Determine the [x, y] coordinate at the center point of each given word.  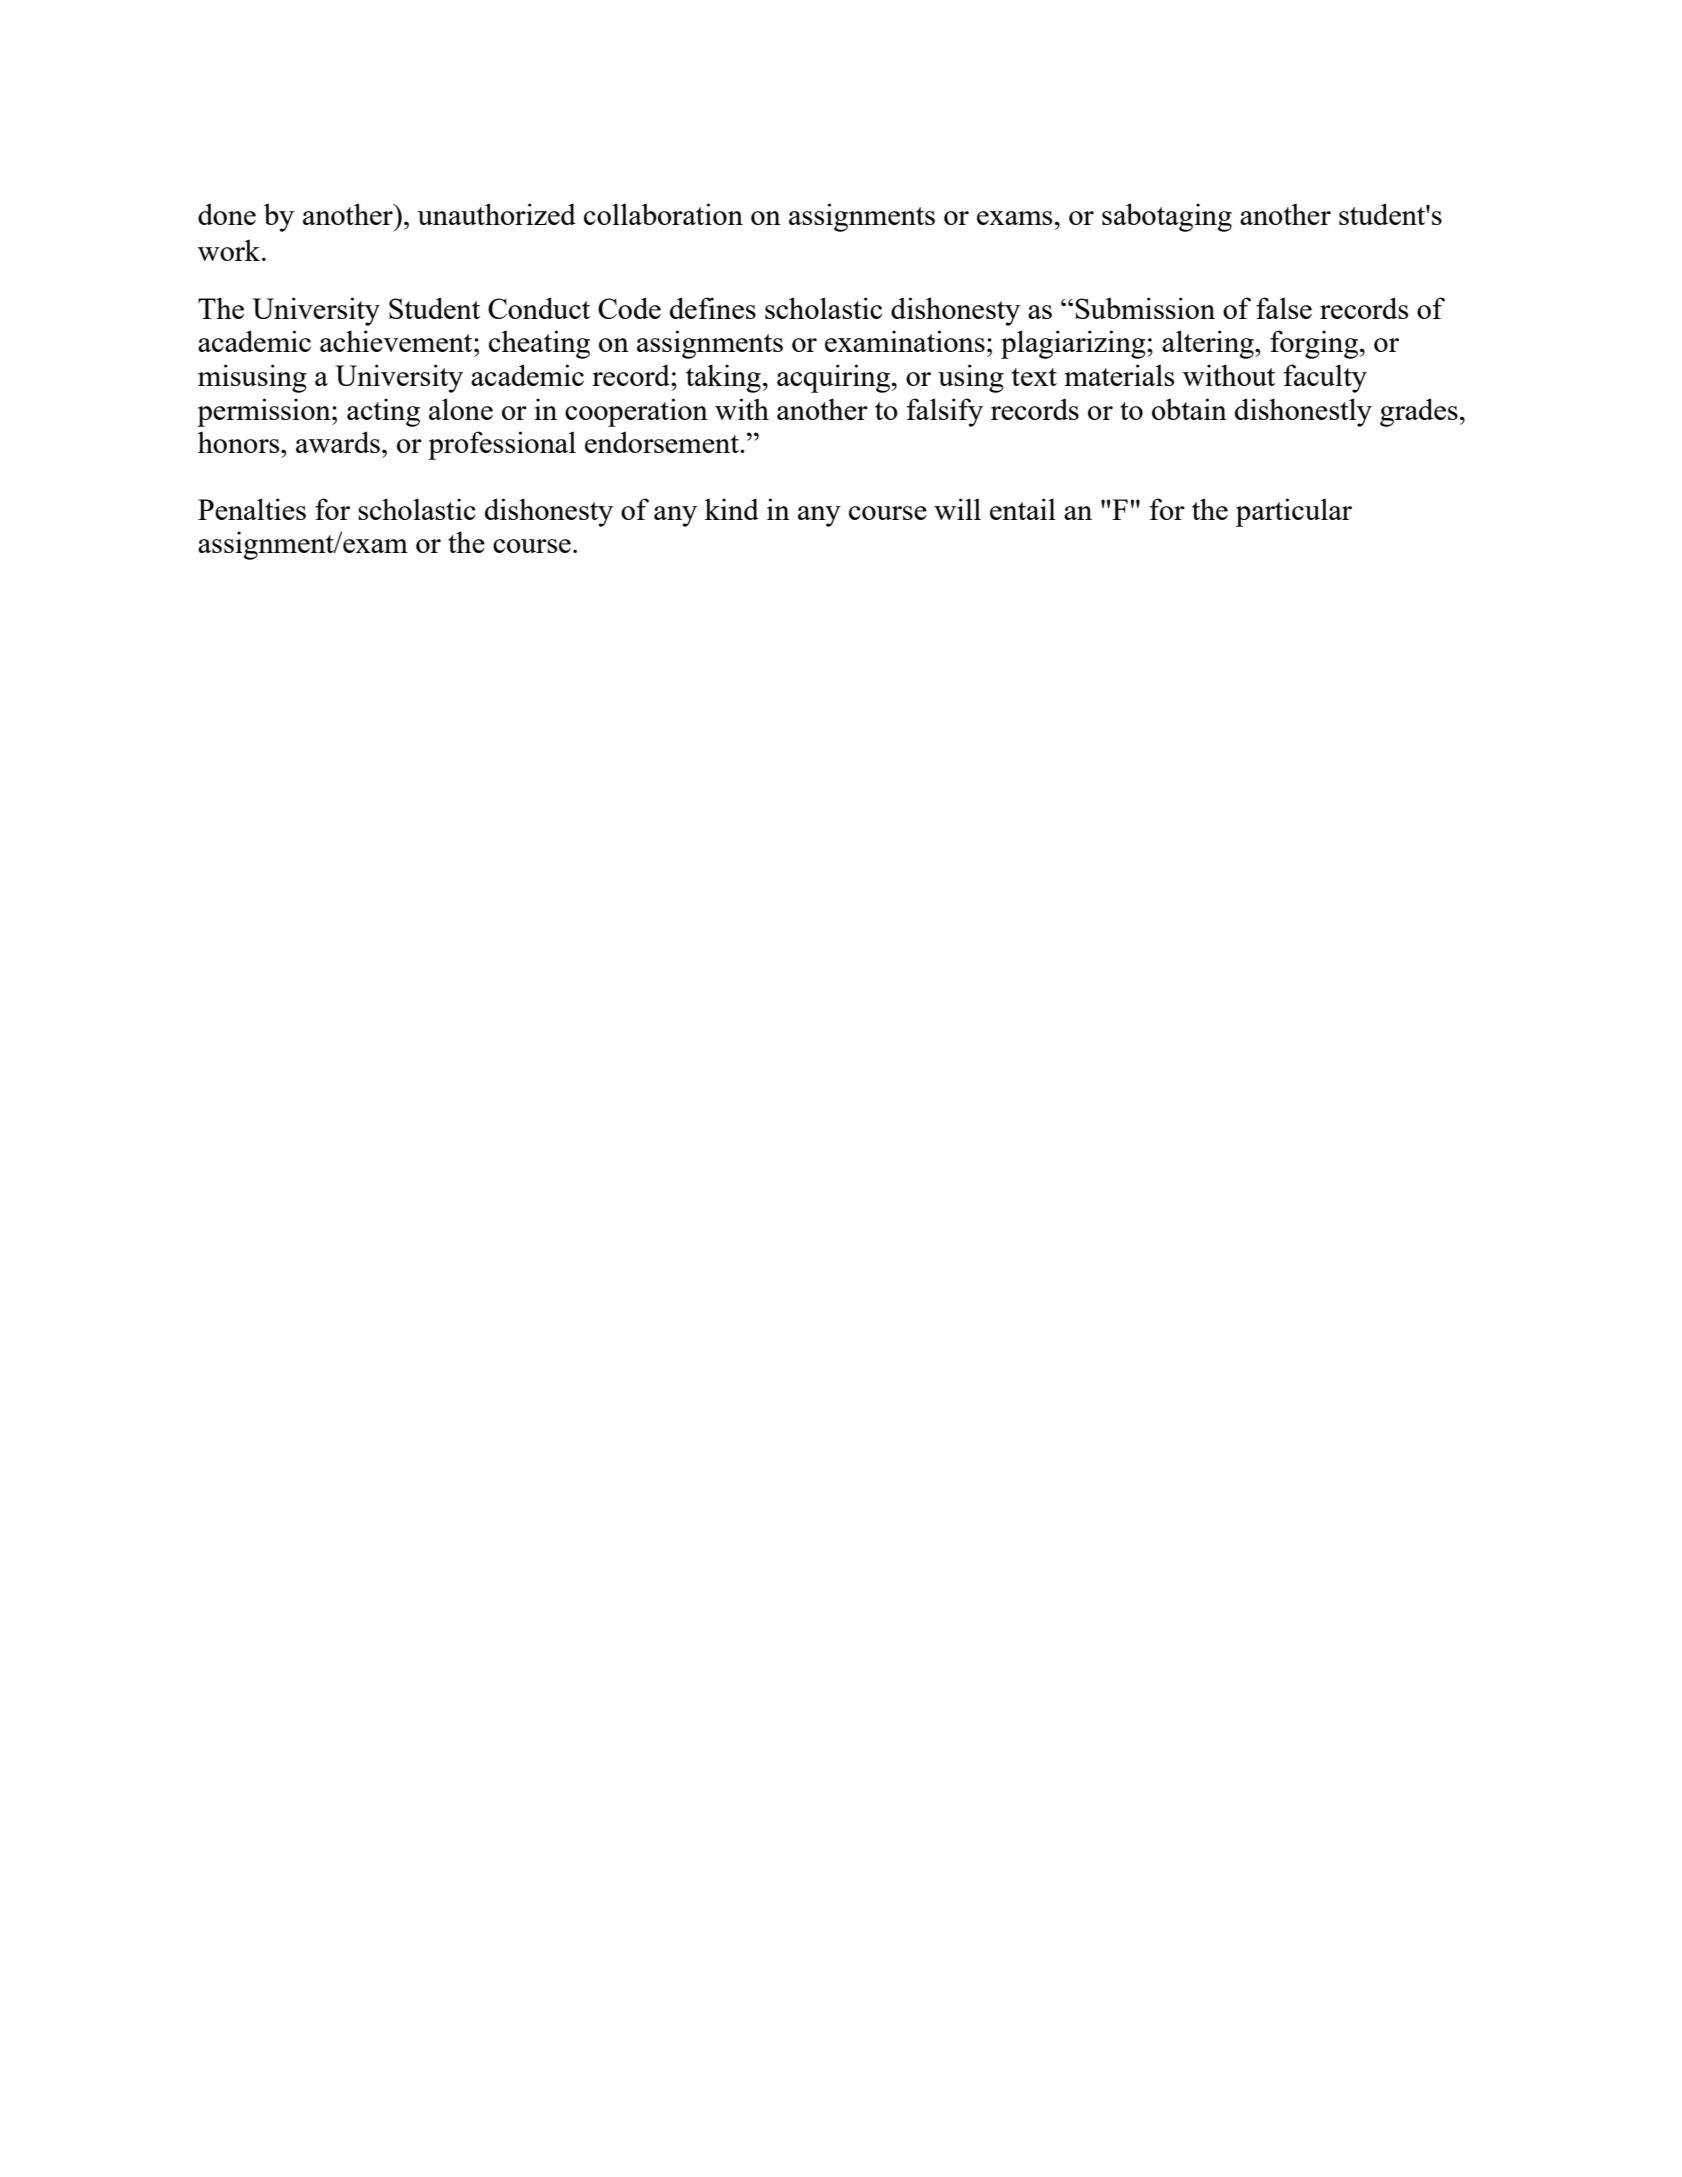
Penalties [252, 509]
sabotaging [1167, 217]
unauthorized [496, 214]
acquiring [835, 378]
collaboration [663, 214]
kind [732, 509]
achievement [397, 341]
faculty [1325, 378]
